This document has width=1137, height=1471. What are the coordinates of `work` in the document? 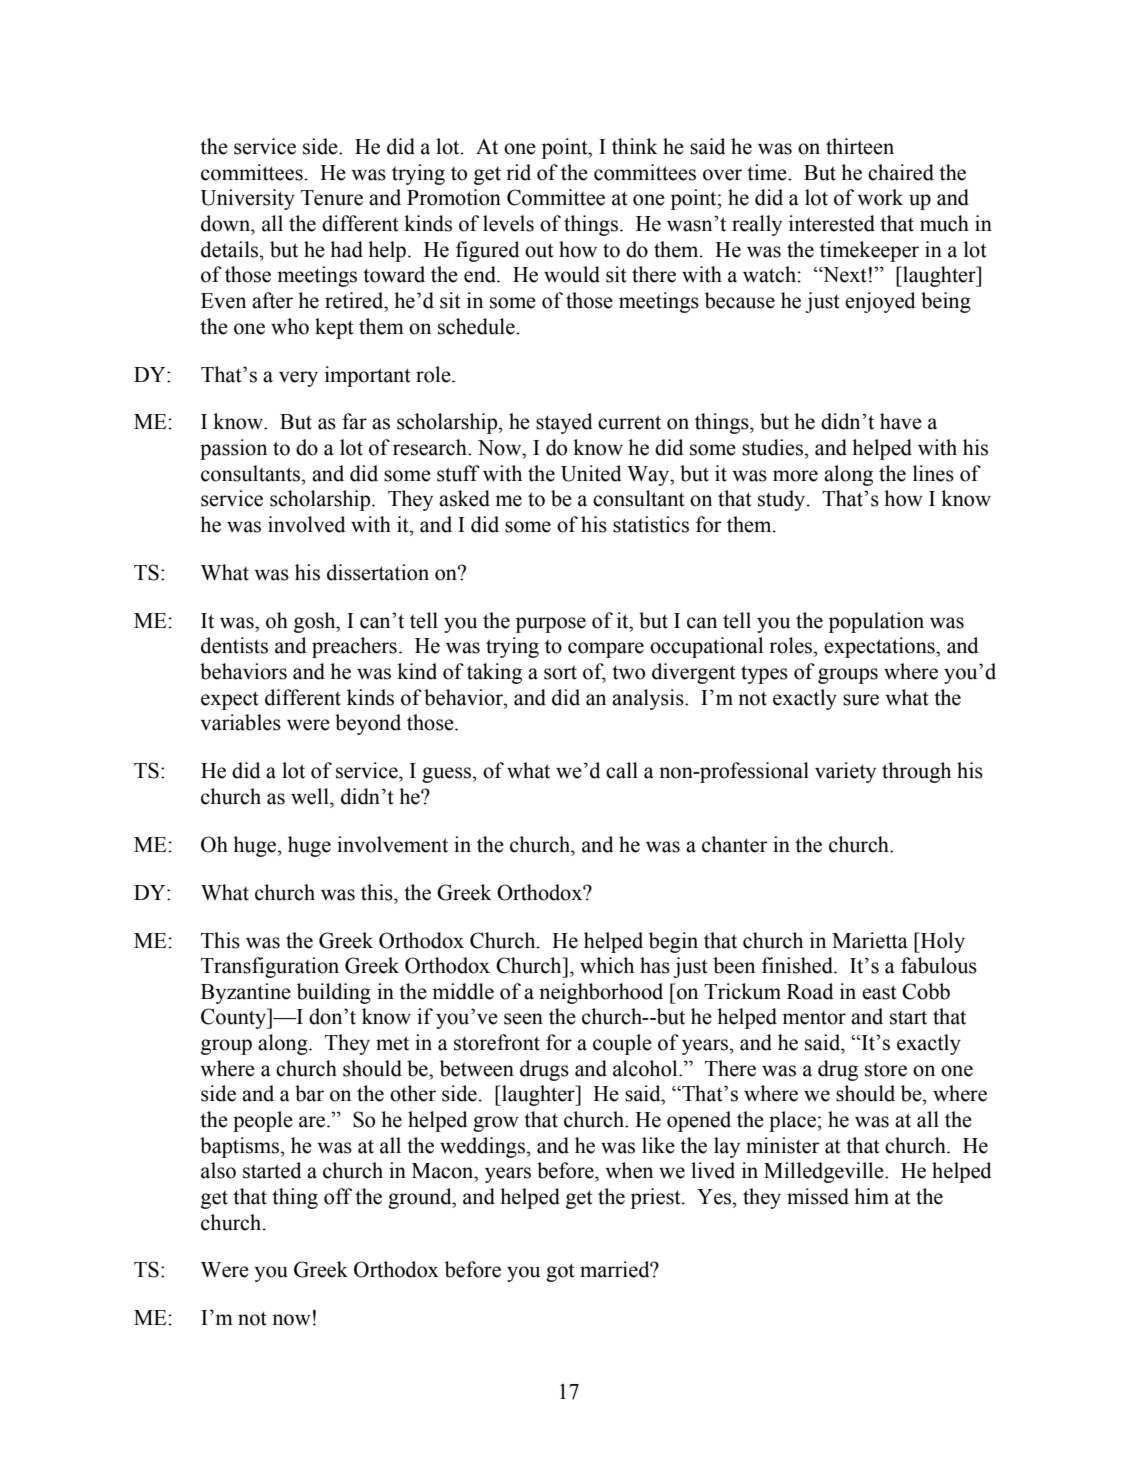 It's located at (880, 197).
